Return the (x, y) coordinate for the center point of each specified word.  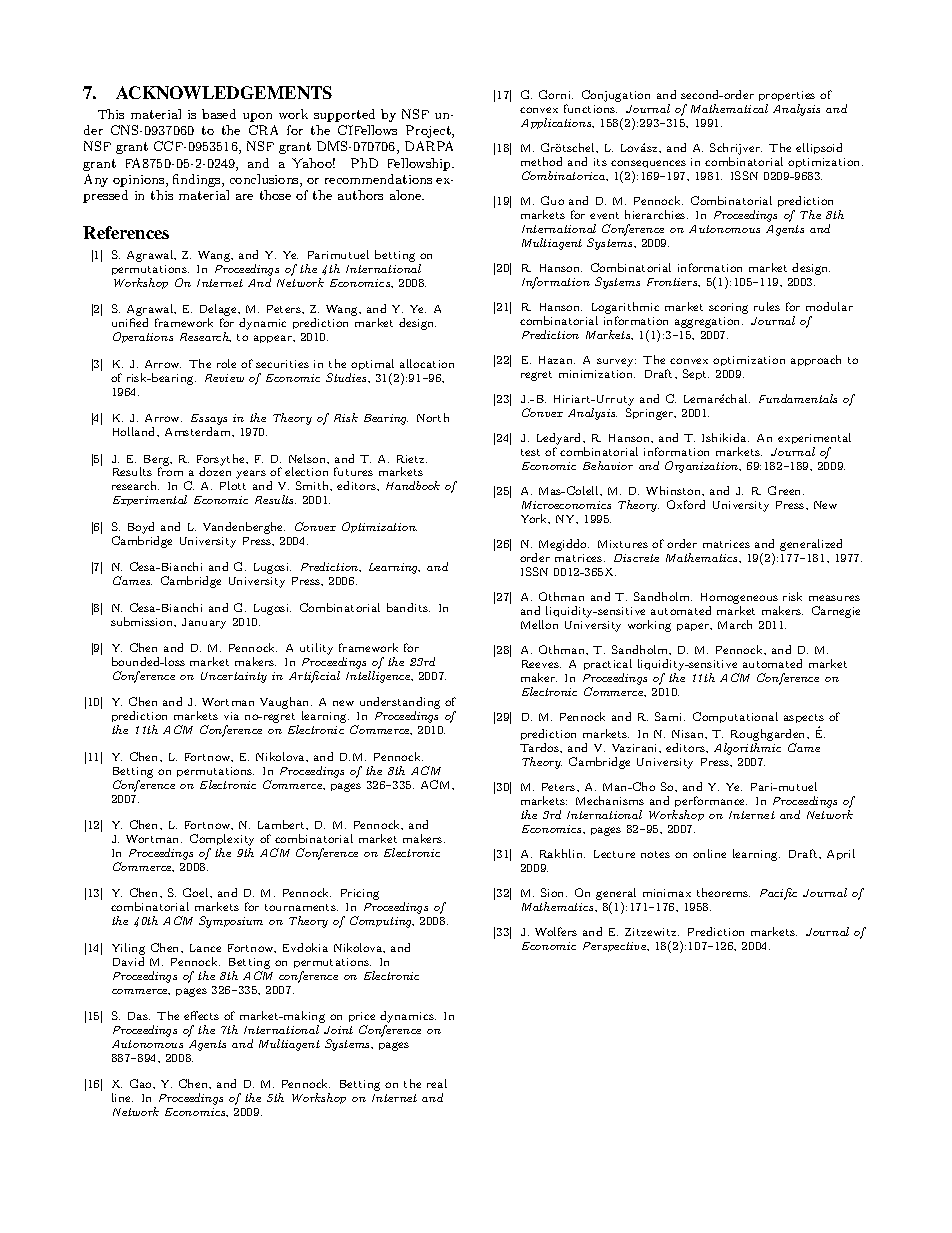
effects (201, 1015)
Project (429, 131)
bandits (408, 607)
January (204, 623)
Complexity (222, 840)
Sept (696, 374)
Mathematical (729, 108)
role (226, 363)
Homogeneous (740, 600)
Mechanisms (610, 800)
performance (711, 801)
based (219, 114)
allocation (427, 363)
